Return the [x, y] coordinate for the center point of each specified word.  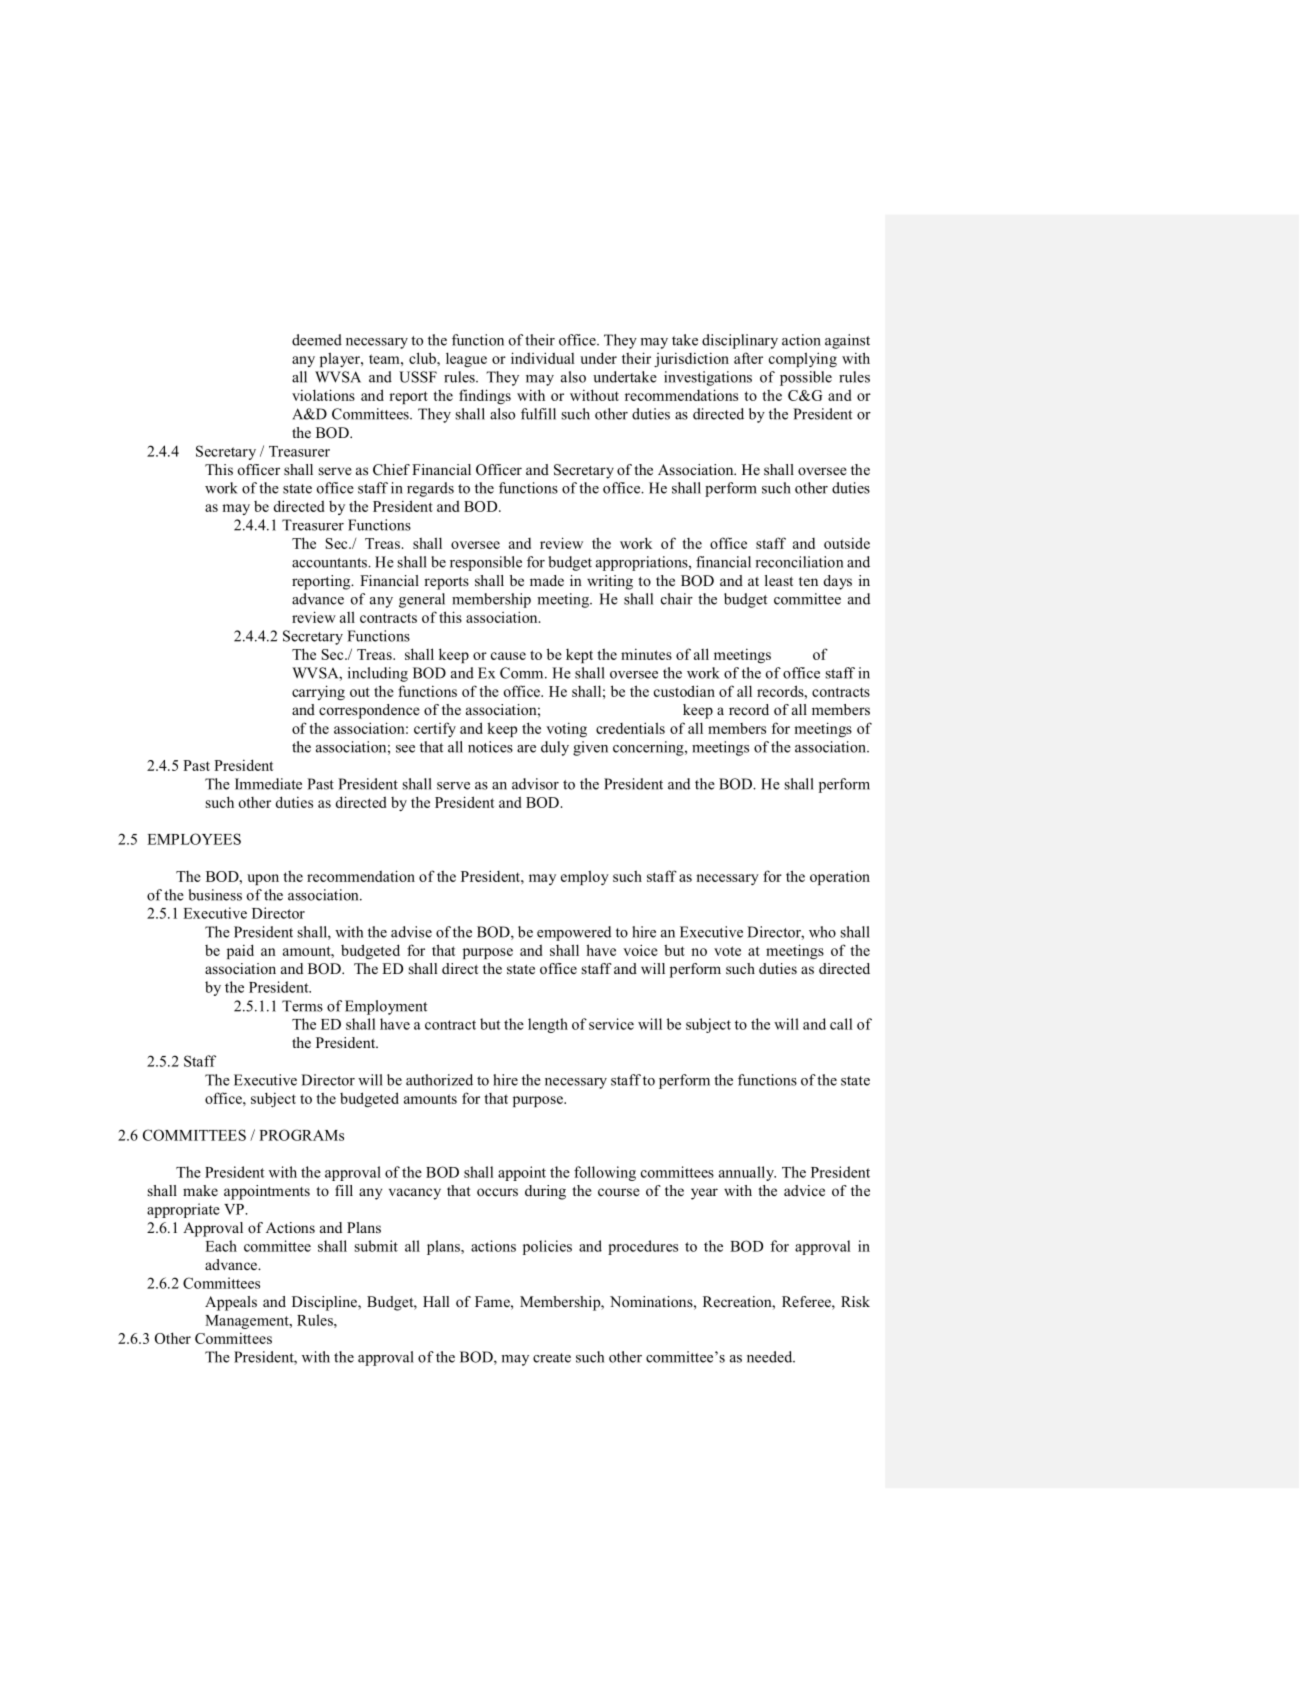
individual [542, 358]
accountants [330, 563]
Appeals [231, 1303]
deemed [317, 340]
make [200, 1190]
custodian [684, 691]
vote [727, 951]
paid [240, 951]
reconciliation [799, 562]
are [526, 749]
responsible [486, 563]
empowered [574, 933]
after [748, 358]
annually [747, 1173]
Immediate [268, 784]
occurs [497, 1192]
